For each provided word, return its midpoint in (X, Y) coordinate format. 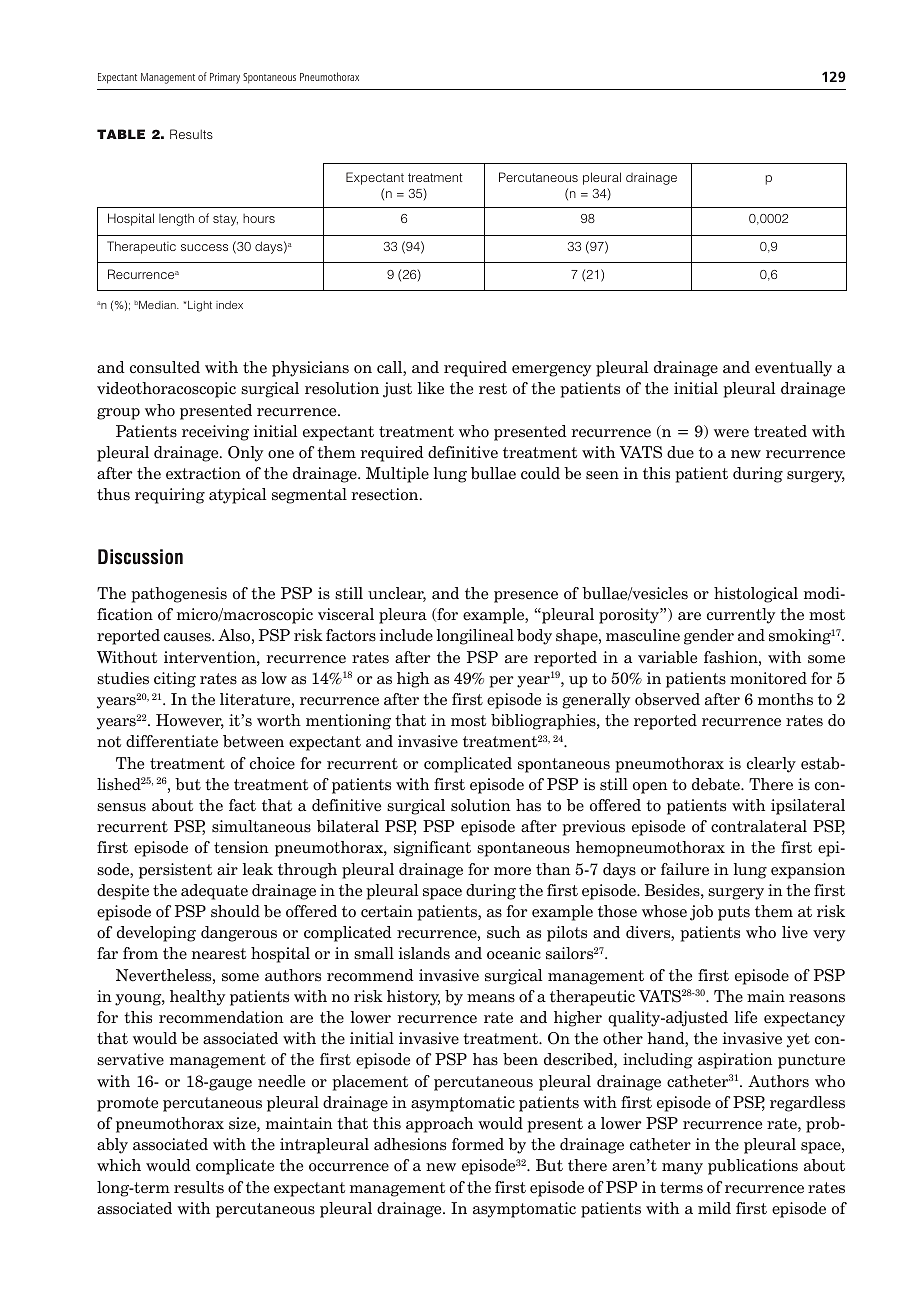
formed (478, 1144)
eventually (793, 369)
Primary (225, 78)
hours (259, 218)
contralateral (759, 826)
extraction (203, 473)
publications (753, 1167)
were (731, 433)
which (119, 1165)
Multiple (397, 475)
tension (241, 847)
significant (432, 849)
